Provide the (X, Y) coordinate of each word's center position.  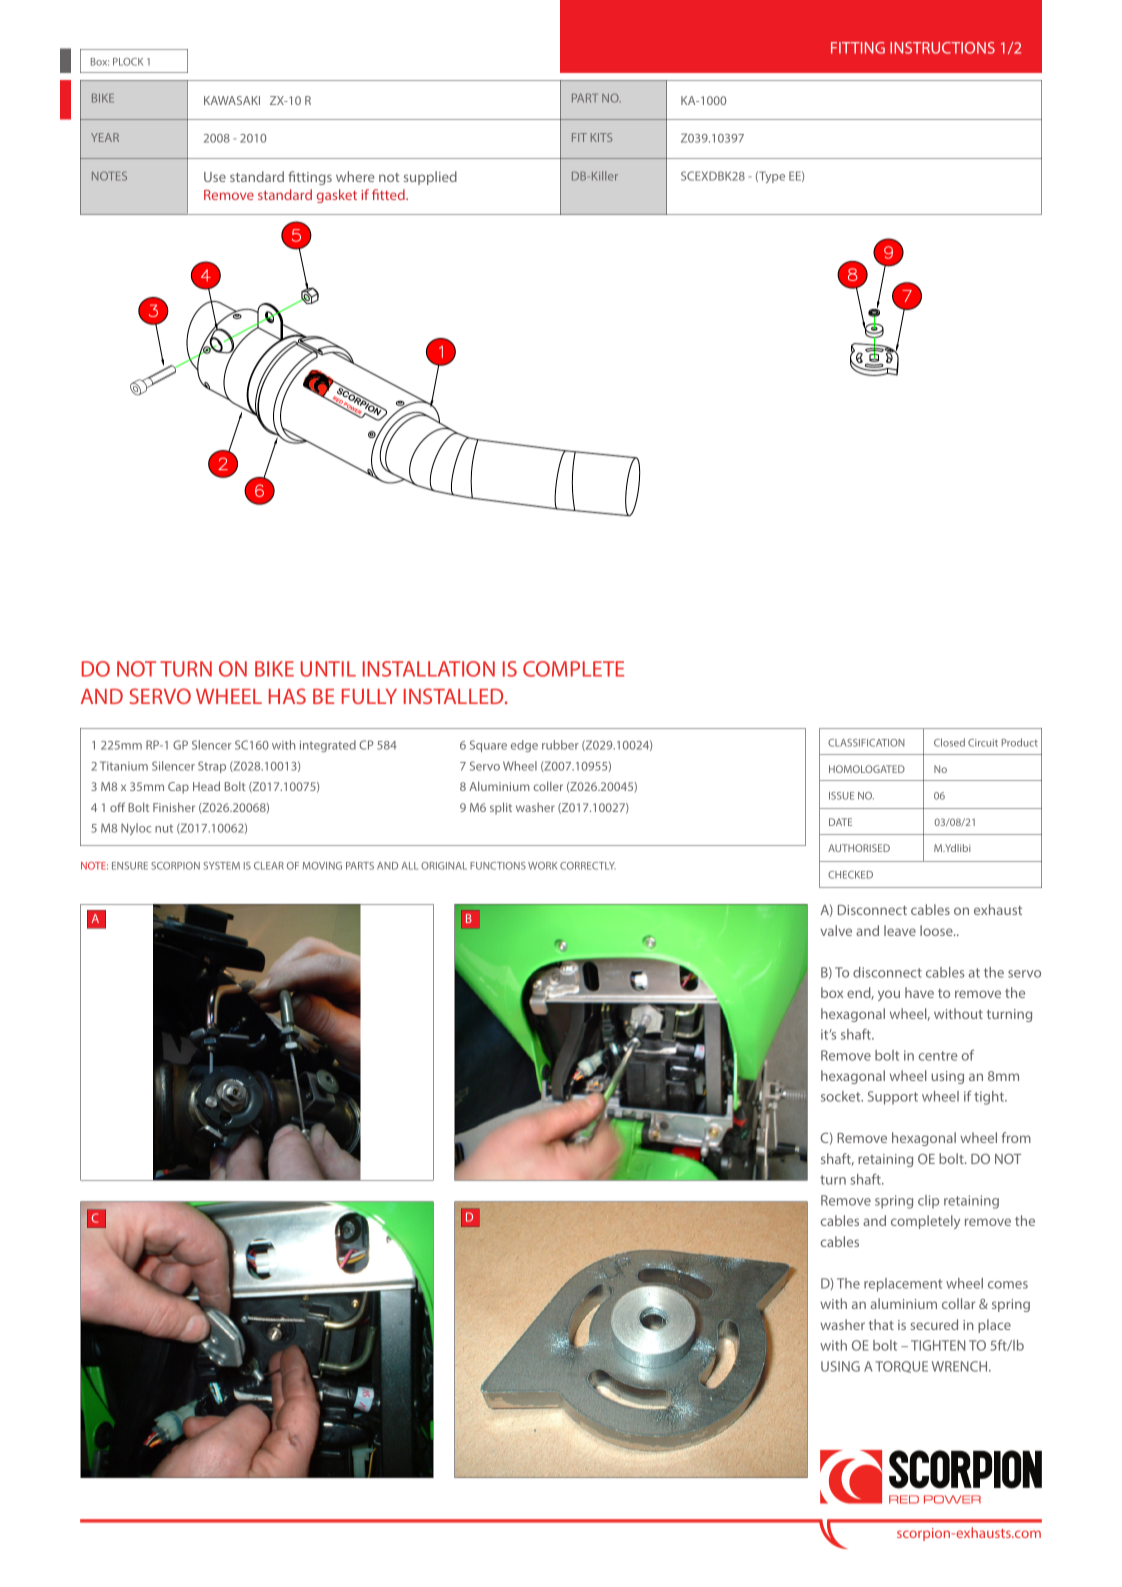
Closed (949, 742)
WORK (542, 866)
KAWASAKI (232, 100)
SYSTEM (222, 866)
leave (900, 930)
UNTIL (328, 669)
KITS (601, 137)
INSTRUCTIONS (942, 48)
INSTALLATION (429, 669)
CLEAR (269, 866)
